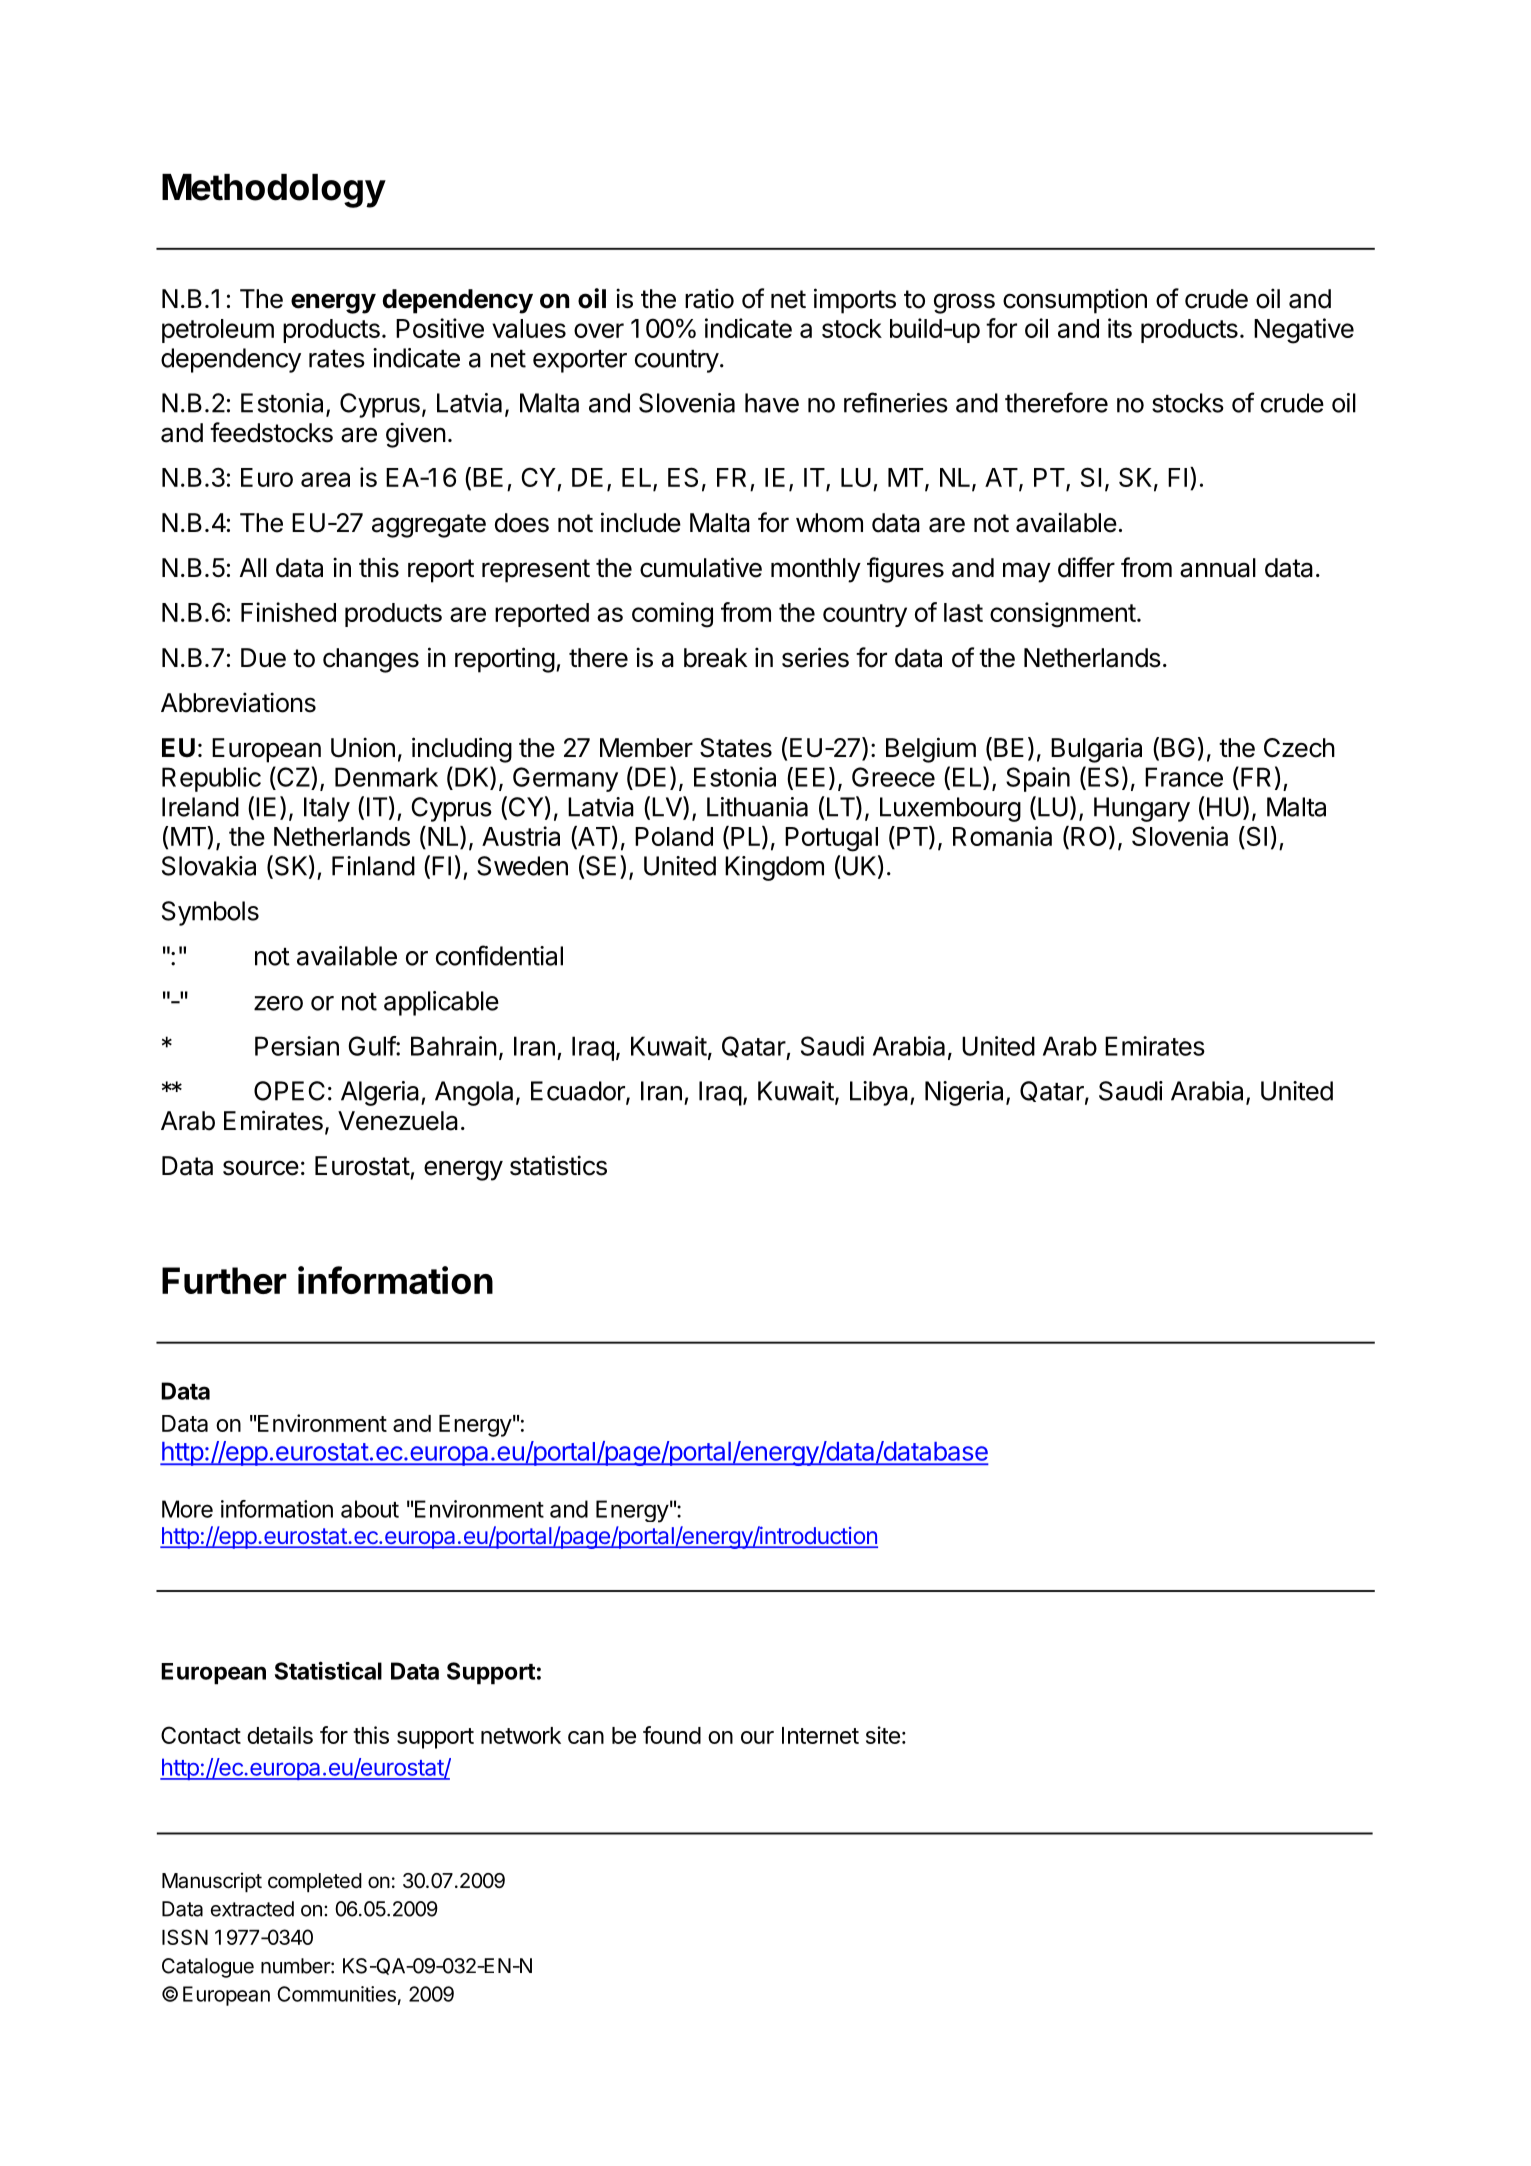 This image has height=2166, width=1531. Describe the element at coordinates (757, 807) in the image. I see `Lithuania` at that location.
